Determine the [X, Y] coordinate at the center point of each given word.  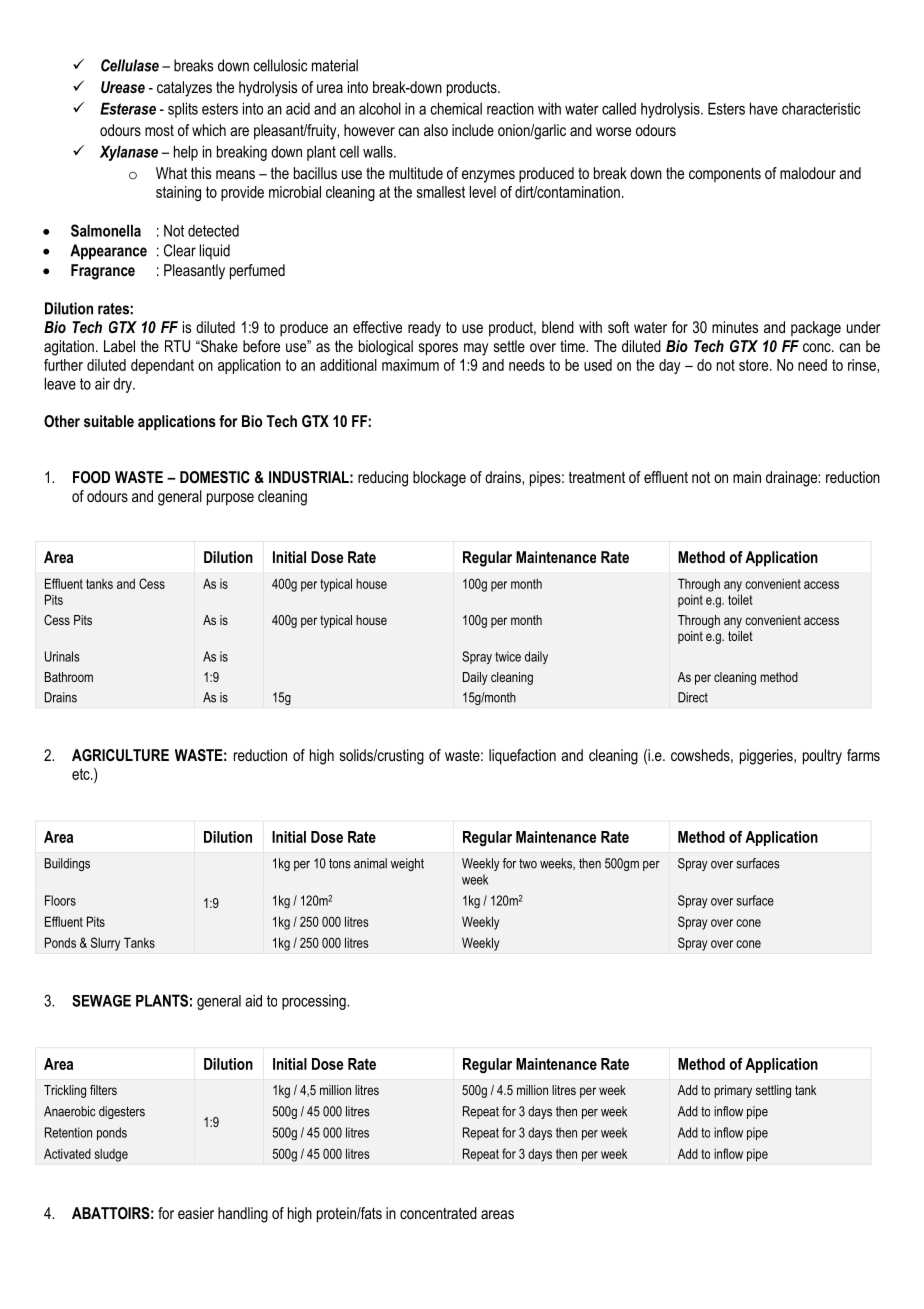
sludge [111, 1155]
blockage [439, 479]
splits [183, 110]
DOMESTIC [215, 477]
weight [407, 864]
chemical [456, 108]
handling [243, 1215]
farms [863, 755]
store [755, 365]
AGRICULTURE [120, 755]
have [764, 108]
